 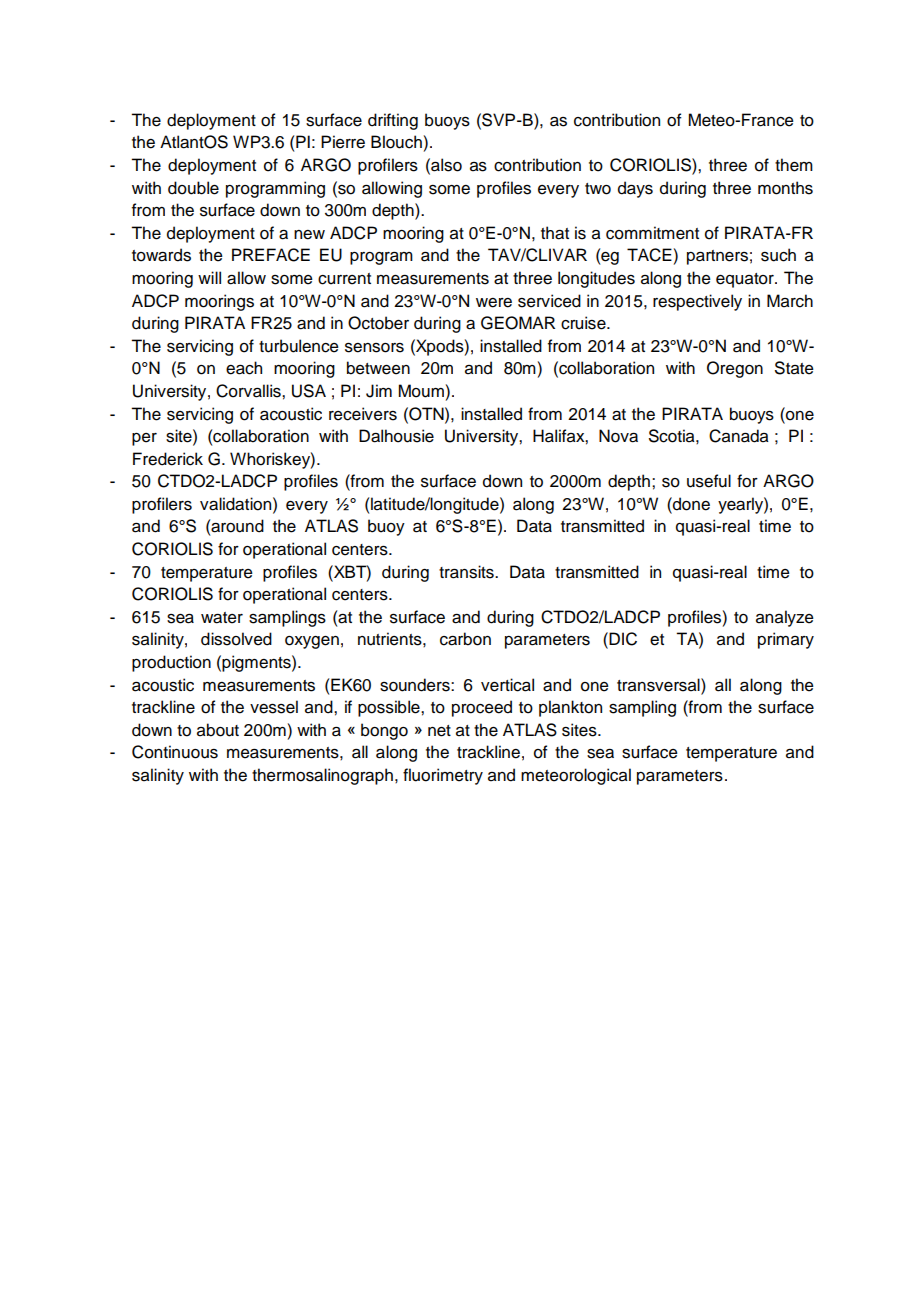 I want to click on analyze, so click(x=785, y=618).
